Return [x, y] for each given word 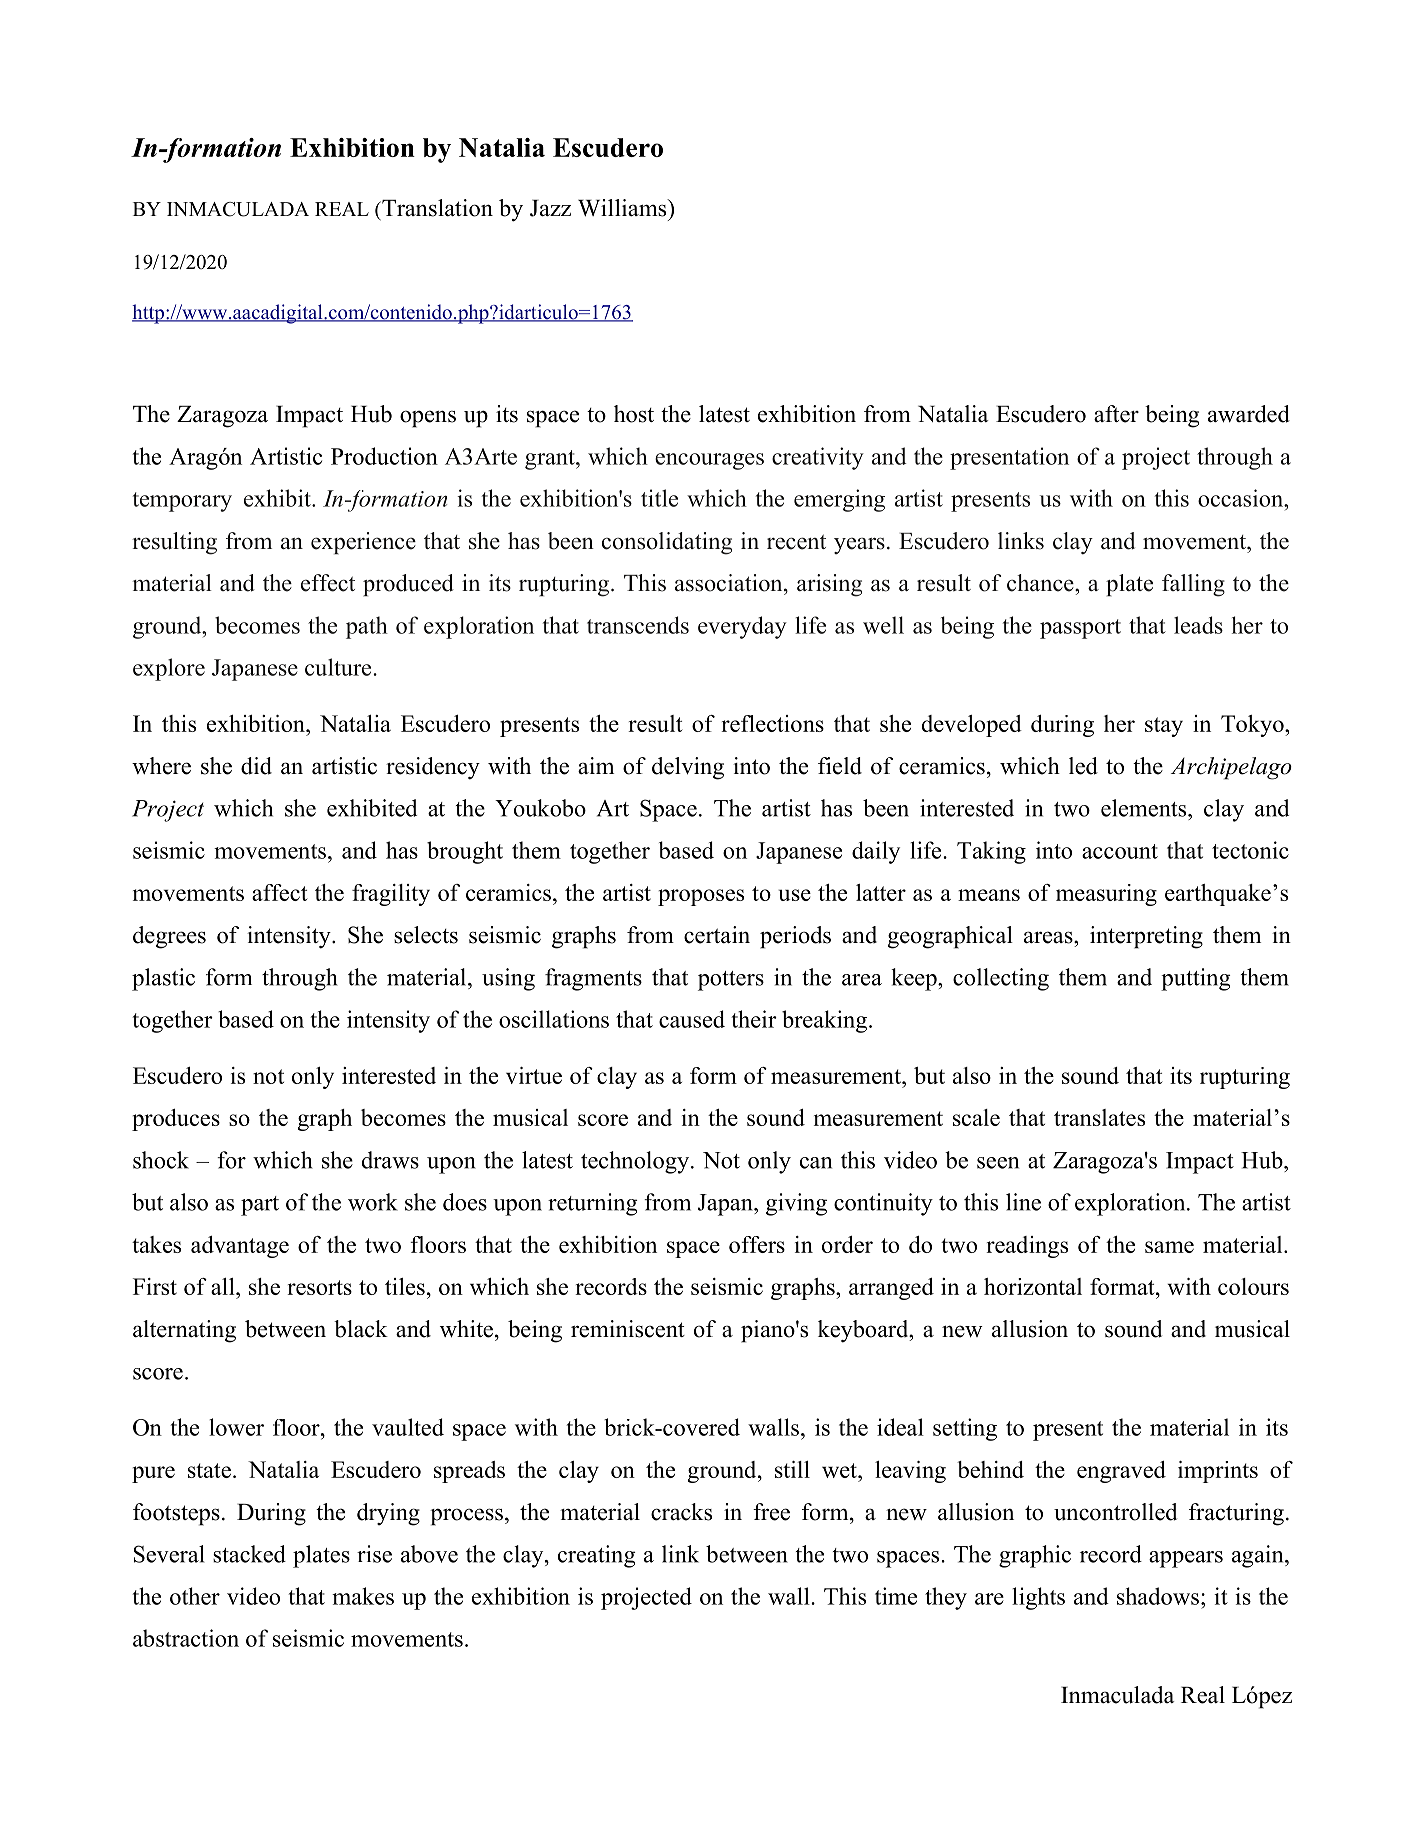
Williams [623, 208]
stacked [249, 1554]
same [1169, 1247]
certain [717, 935]
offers [757, 1244]
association [730, 583]
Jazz [550, 208]
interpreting [1146, 937]
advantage [240, 1247]
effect [328, 583]
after [1116, 414]
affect [280, 892]
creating [597, 1556]
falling [1193, 585]
